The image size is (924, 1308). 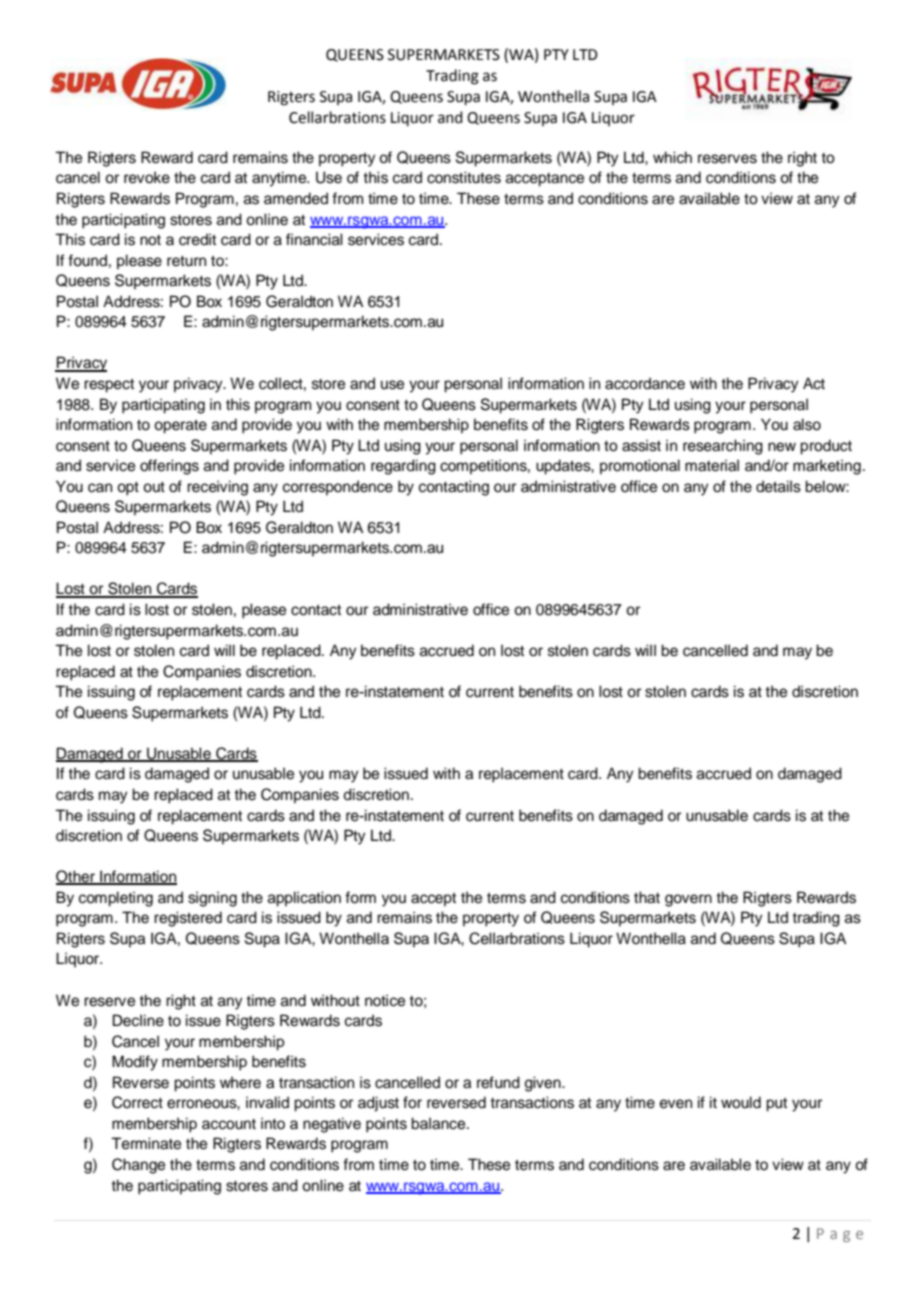 What do you see at coordinates (688, 900) in the image?
I see `govern` at bounding box center [688, 900].
